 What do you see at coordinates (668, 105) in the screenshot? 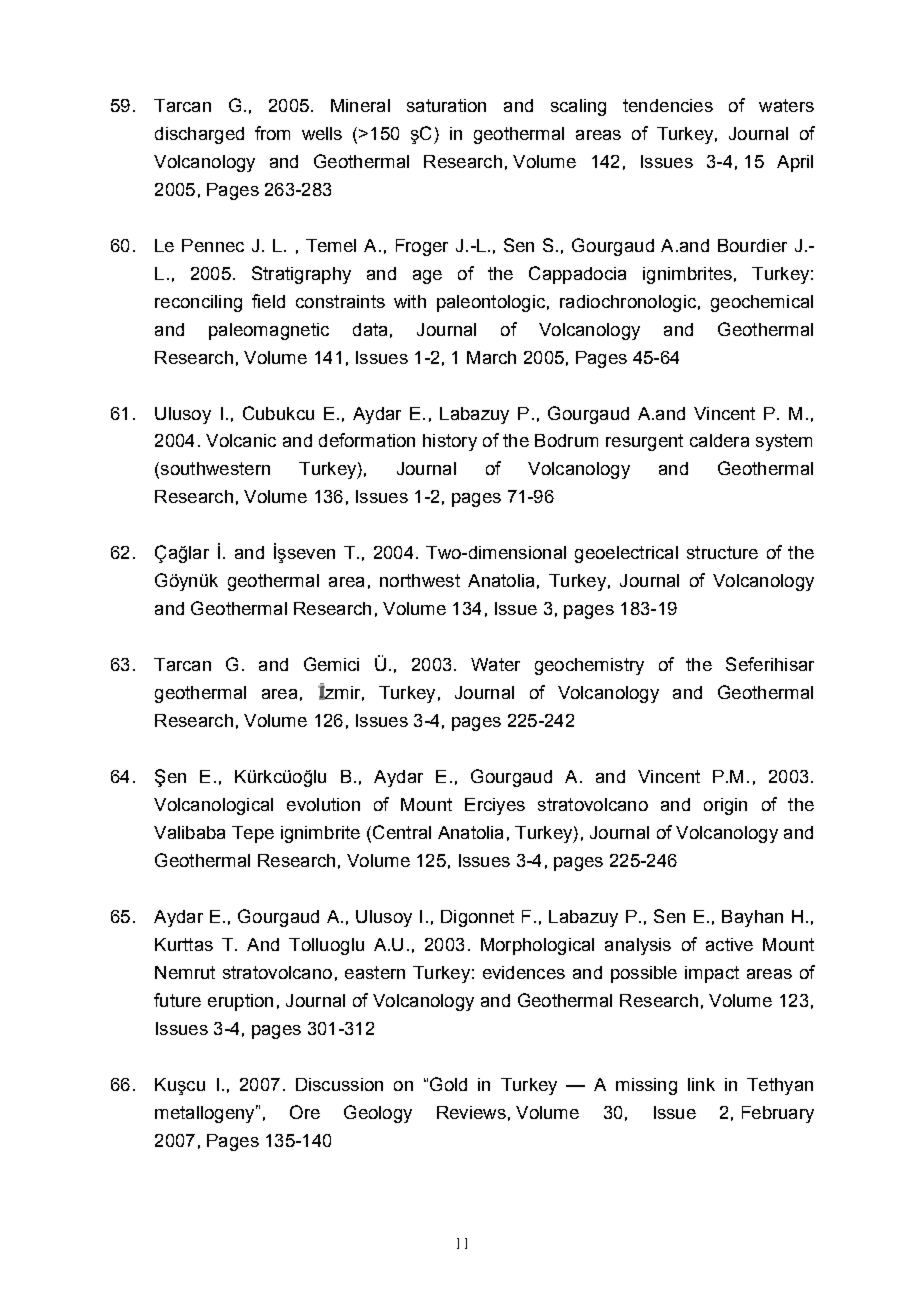
I see `tendencies` at bounding box center [668, 105].
